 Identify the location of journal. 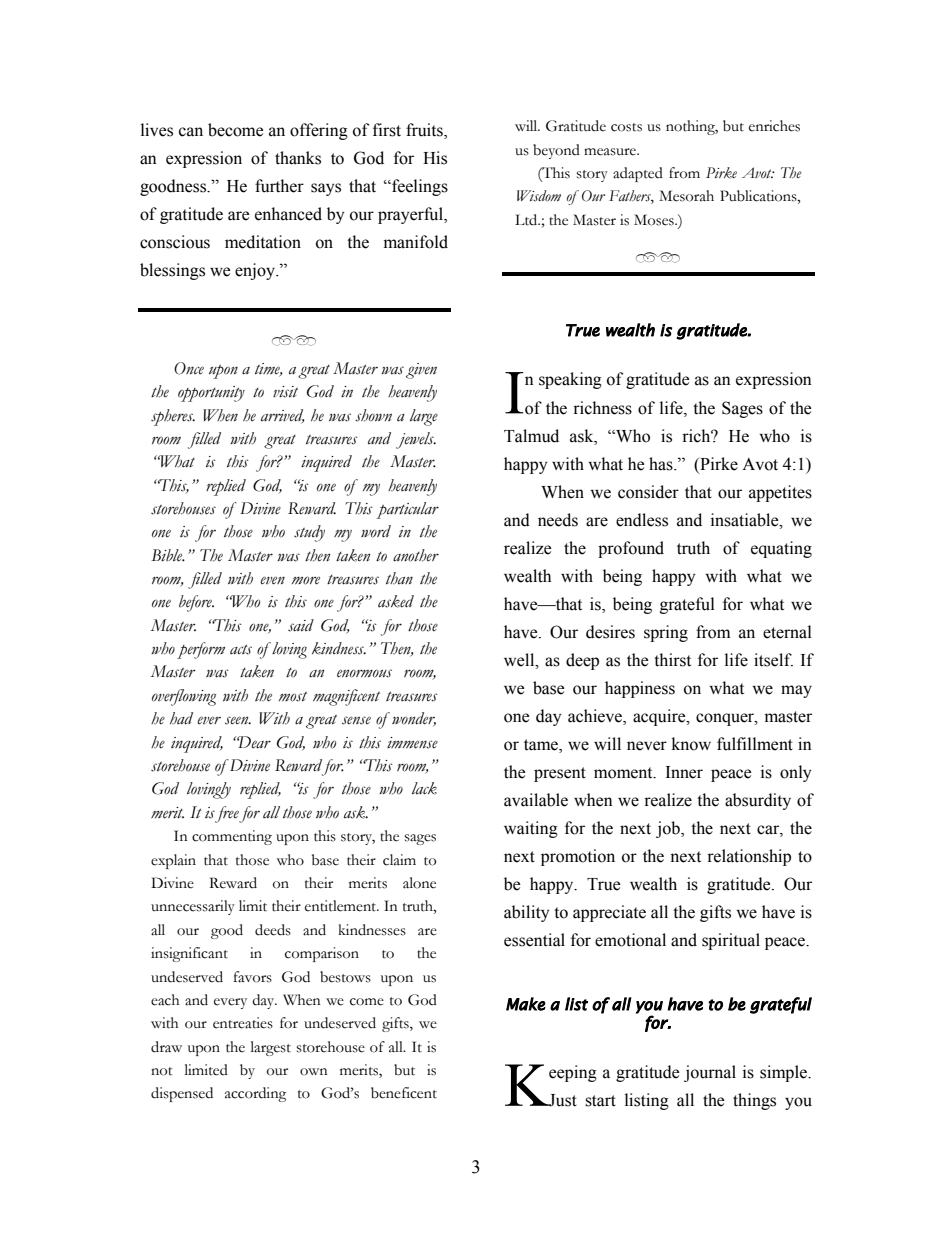
(710, 1073).
